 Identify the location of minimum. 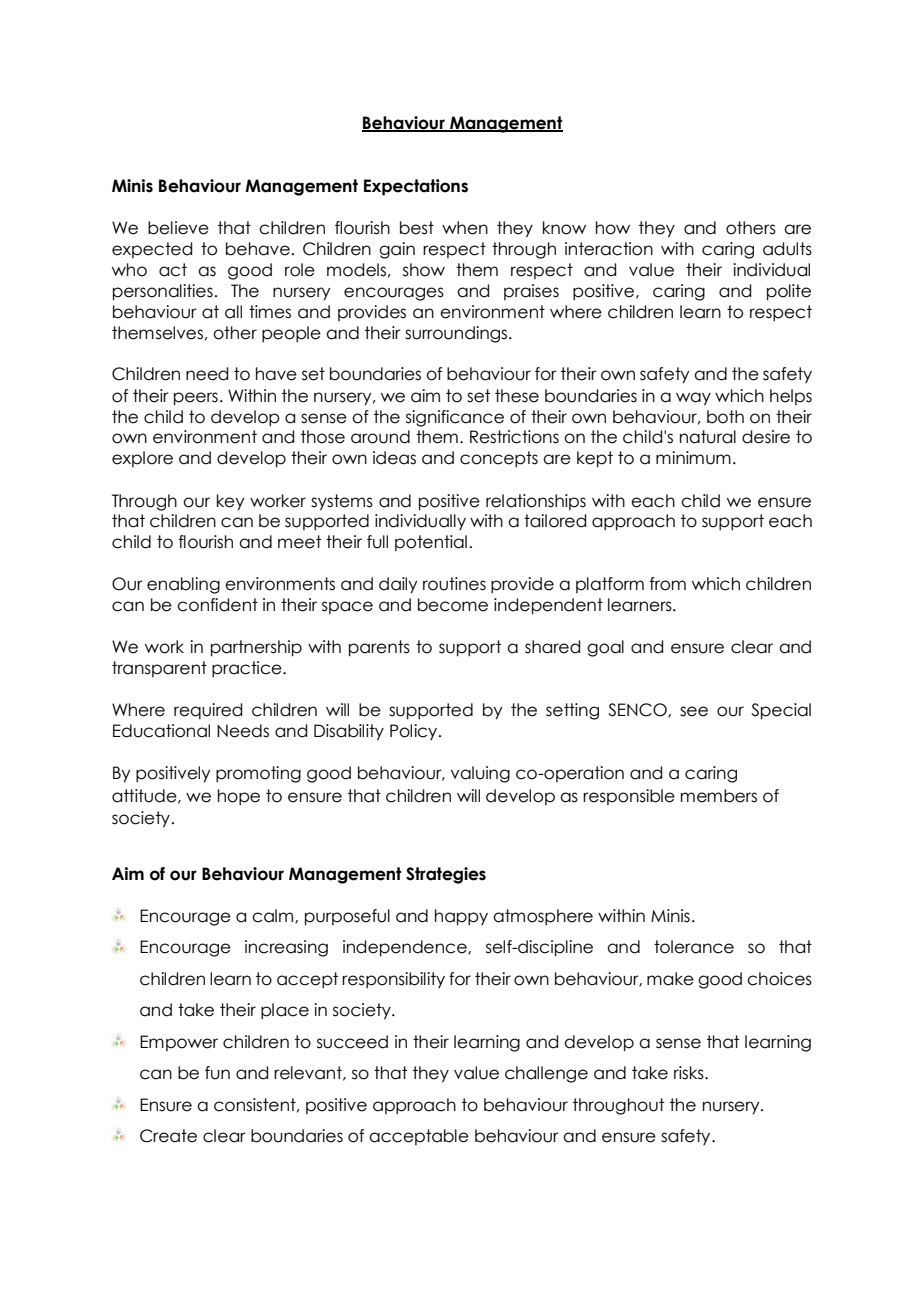
(693, 458).
